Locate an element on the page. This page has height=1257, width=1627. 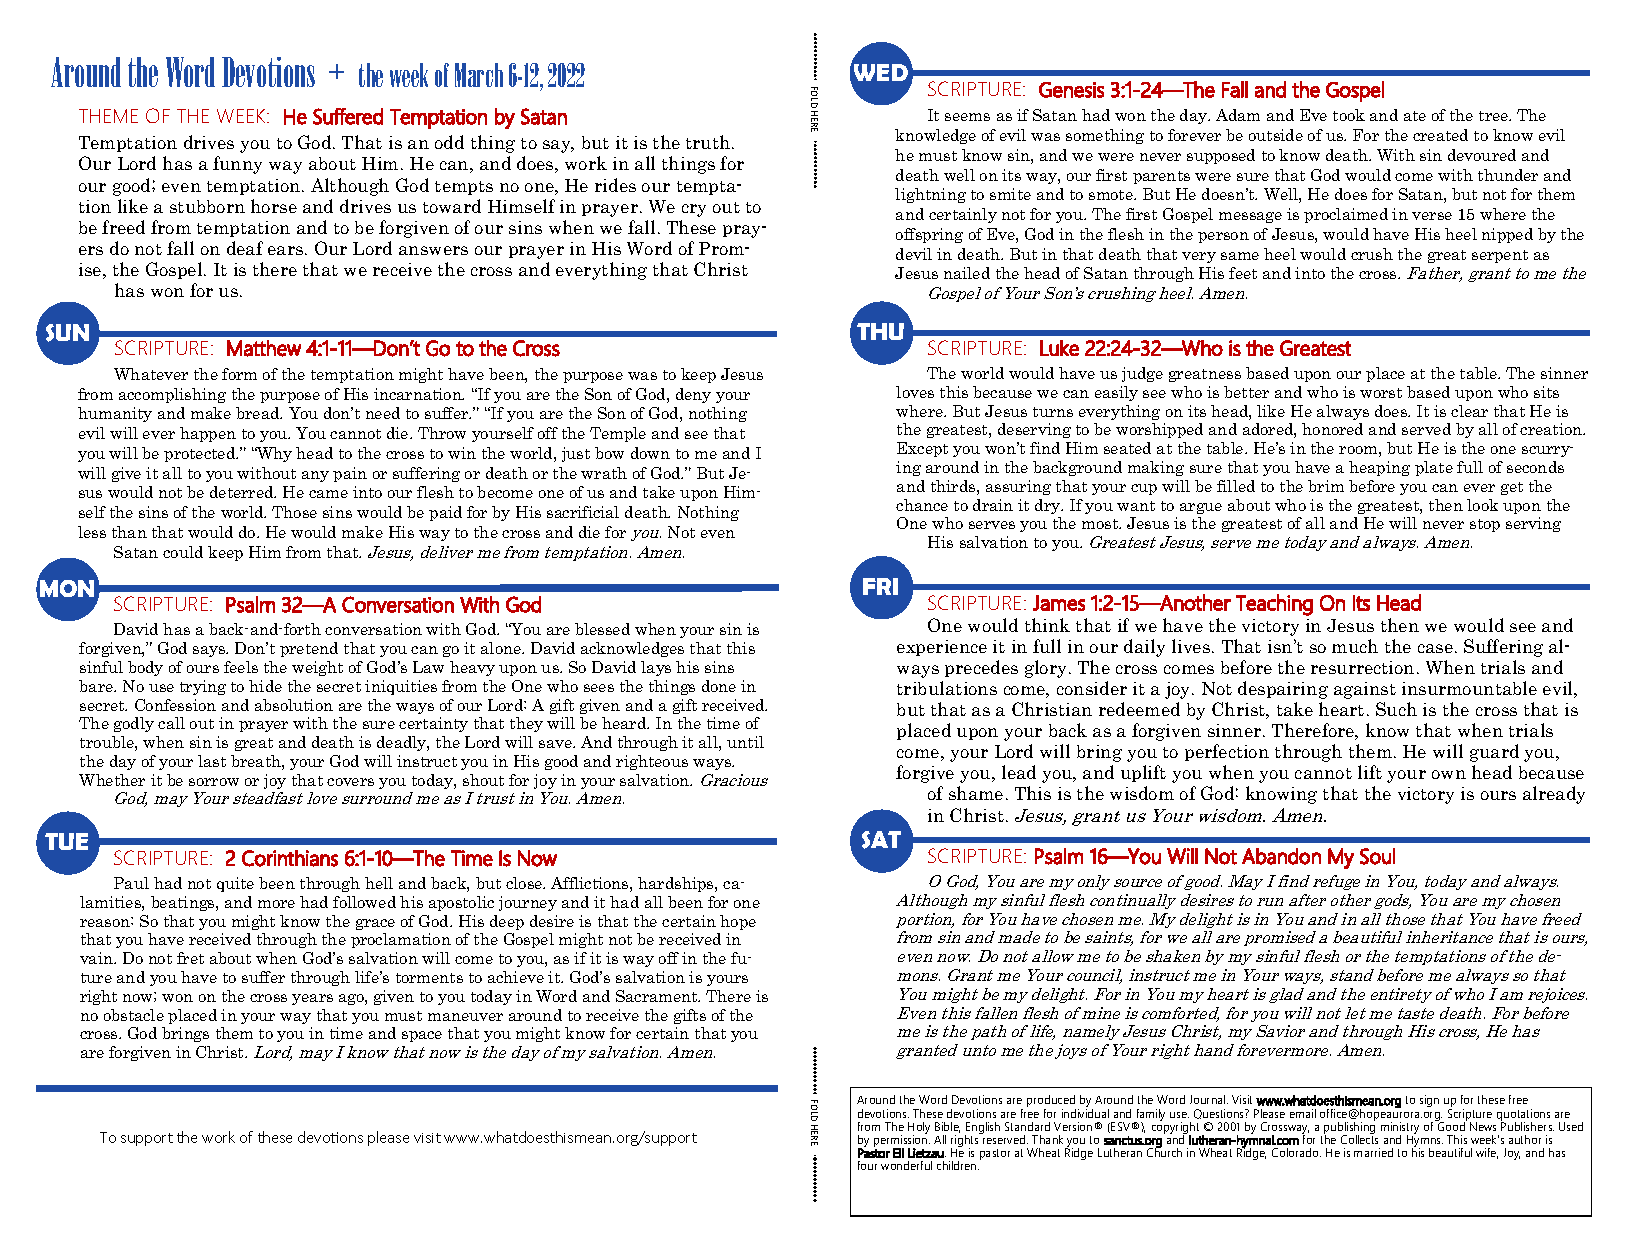
ministry is located at coordinates (1400, 1129).
